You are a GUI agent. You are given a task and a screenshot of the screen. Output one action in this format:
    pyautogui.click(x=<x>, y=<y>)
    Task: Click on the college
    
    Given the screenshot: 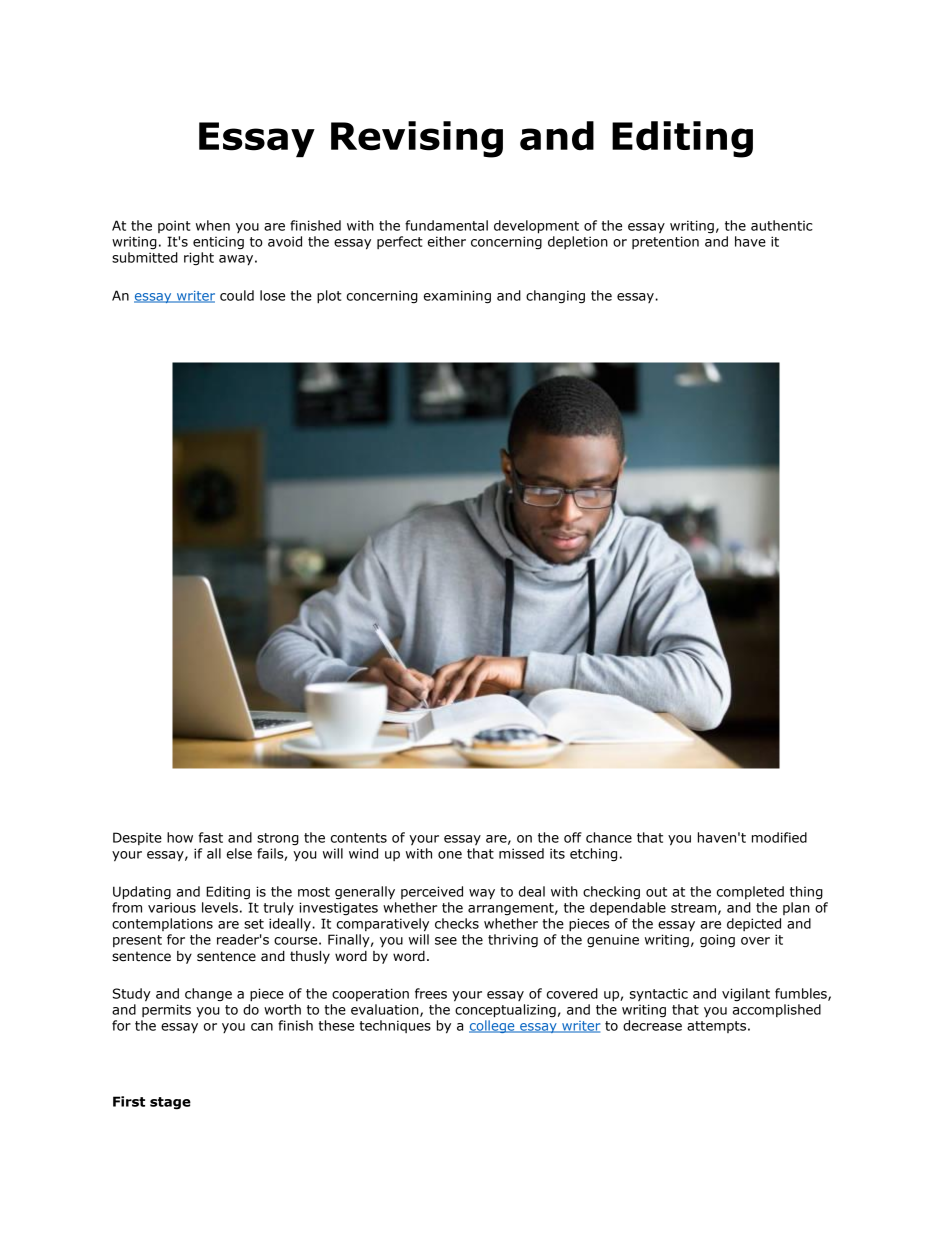 What is the action you would take?
    pyautogui.click(x=493, y=1026)
